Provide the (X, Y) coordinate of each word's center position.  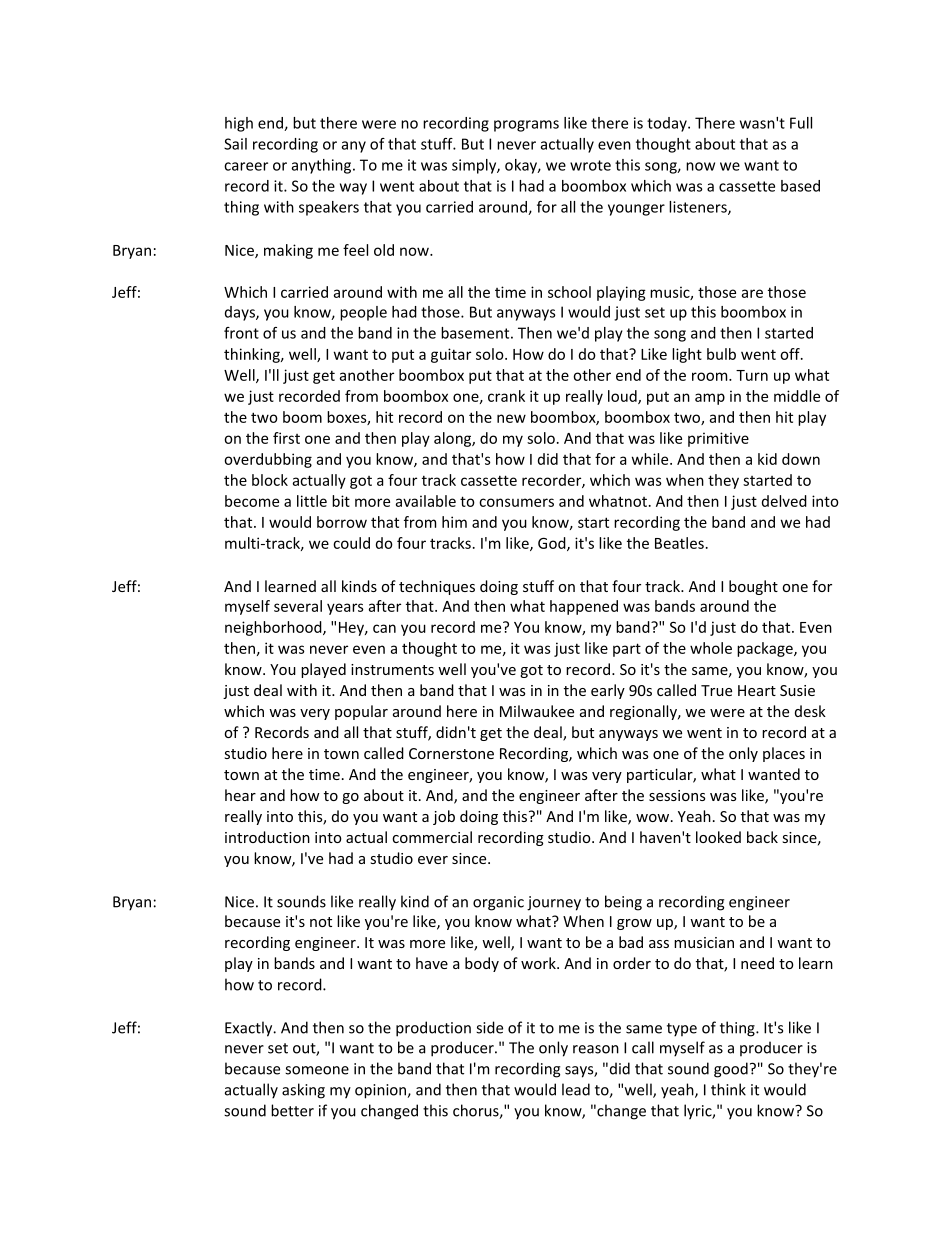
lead (576, 1089)
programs (526, 126)
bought (753, 587)
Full (801, 123)
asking (303, 1091)
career (246, 166)
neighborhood (274, 628)
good (731, 1070)
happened (584, 607)
